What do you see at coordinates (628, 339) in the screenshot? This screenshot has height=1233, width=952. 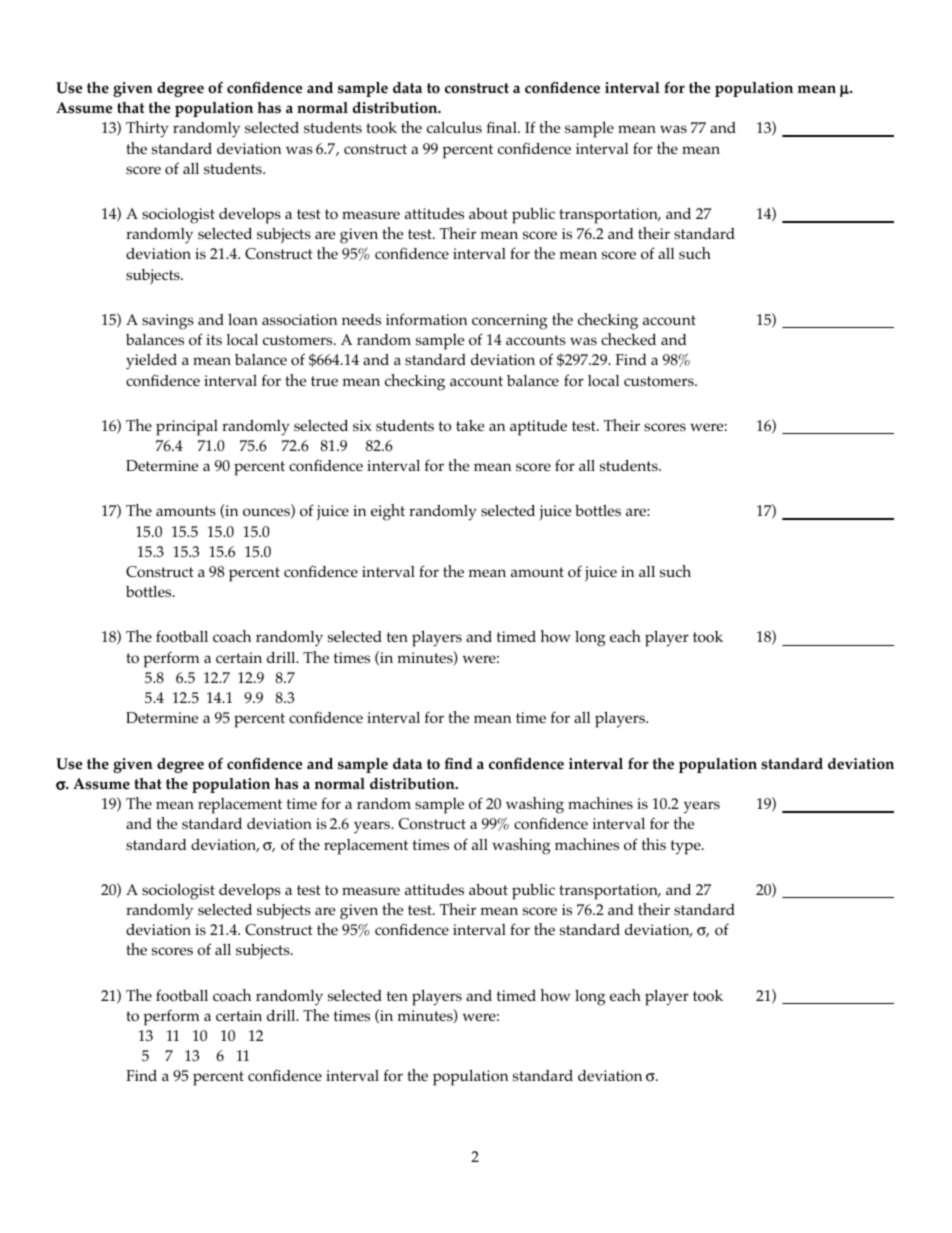 I see `checked` at bounding box center [628, 339].
